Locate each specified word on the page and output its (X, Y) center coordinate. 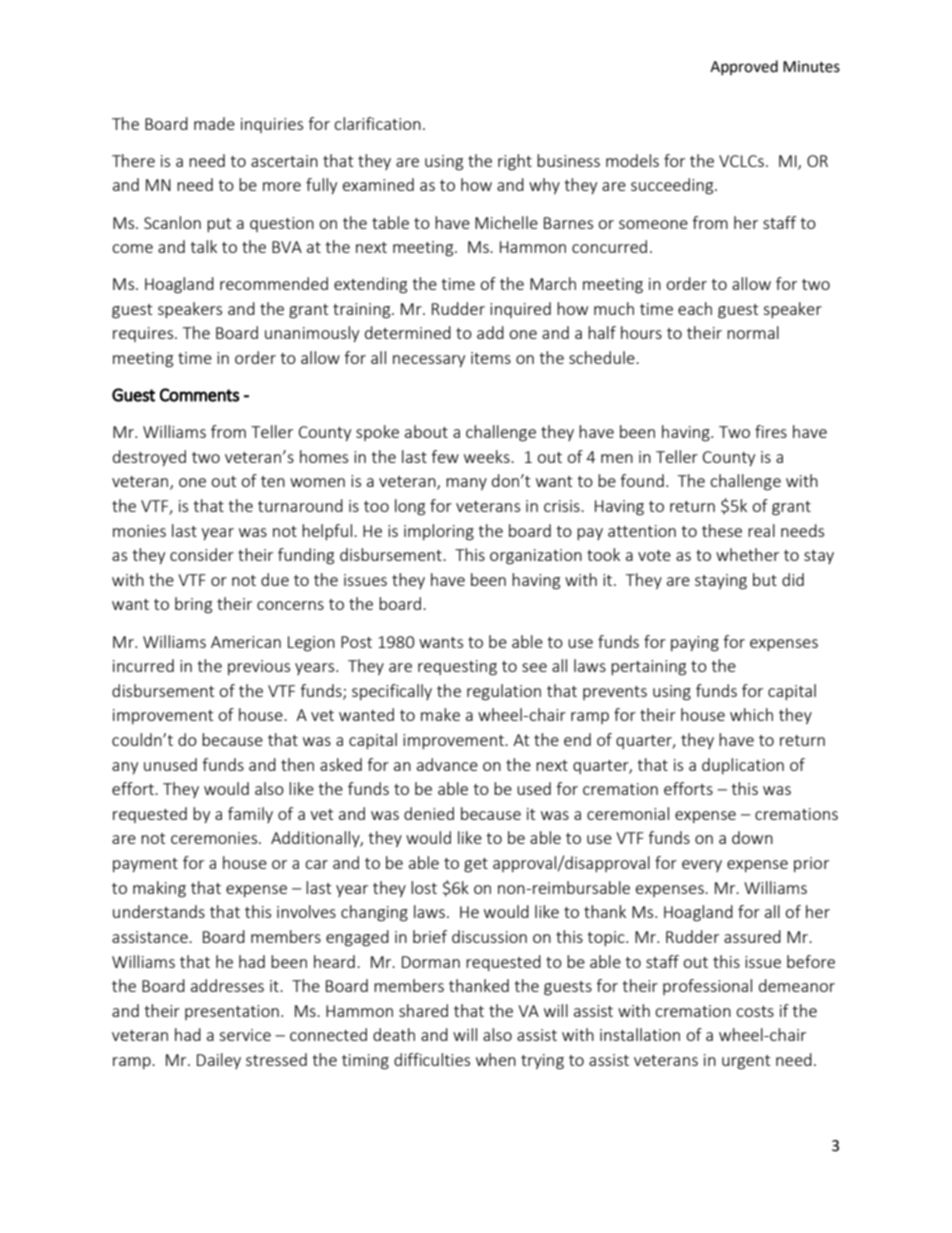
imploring (439, 532)
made (214, 123)
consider (202, 554)
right (515, 162)
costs (755, 1011)
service (245, 1035)
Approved (744, 67)
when (496, 1059)
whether (747, 554)
